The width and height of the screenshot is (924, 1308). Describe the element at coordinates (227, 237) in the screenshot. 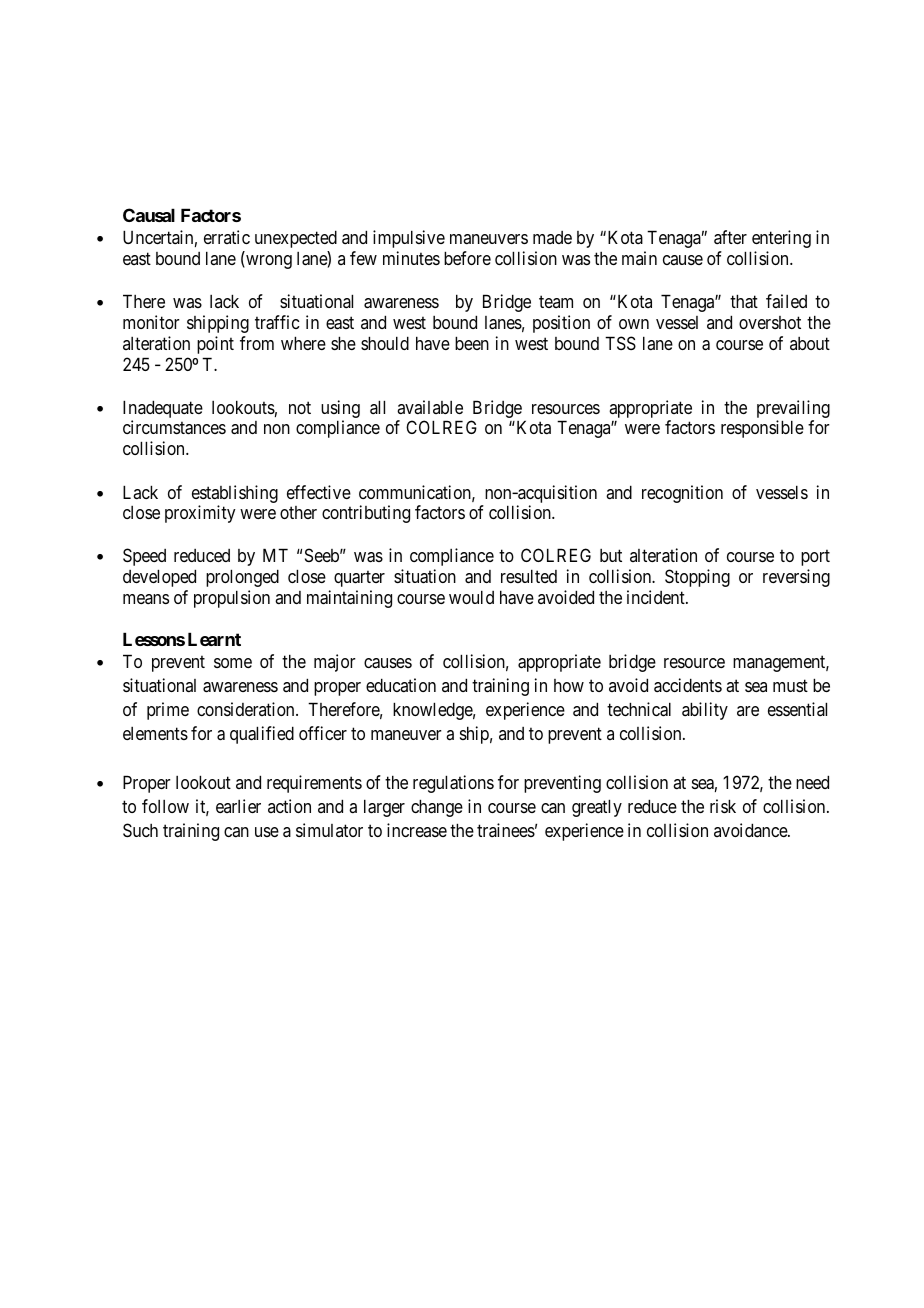

I see `erratic` at that location.
